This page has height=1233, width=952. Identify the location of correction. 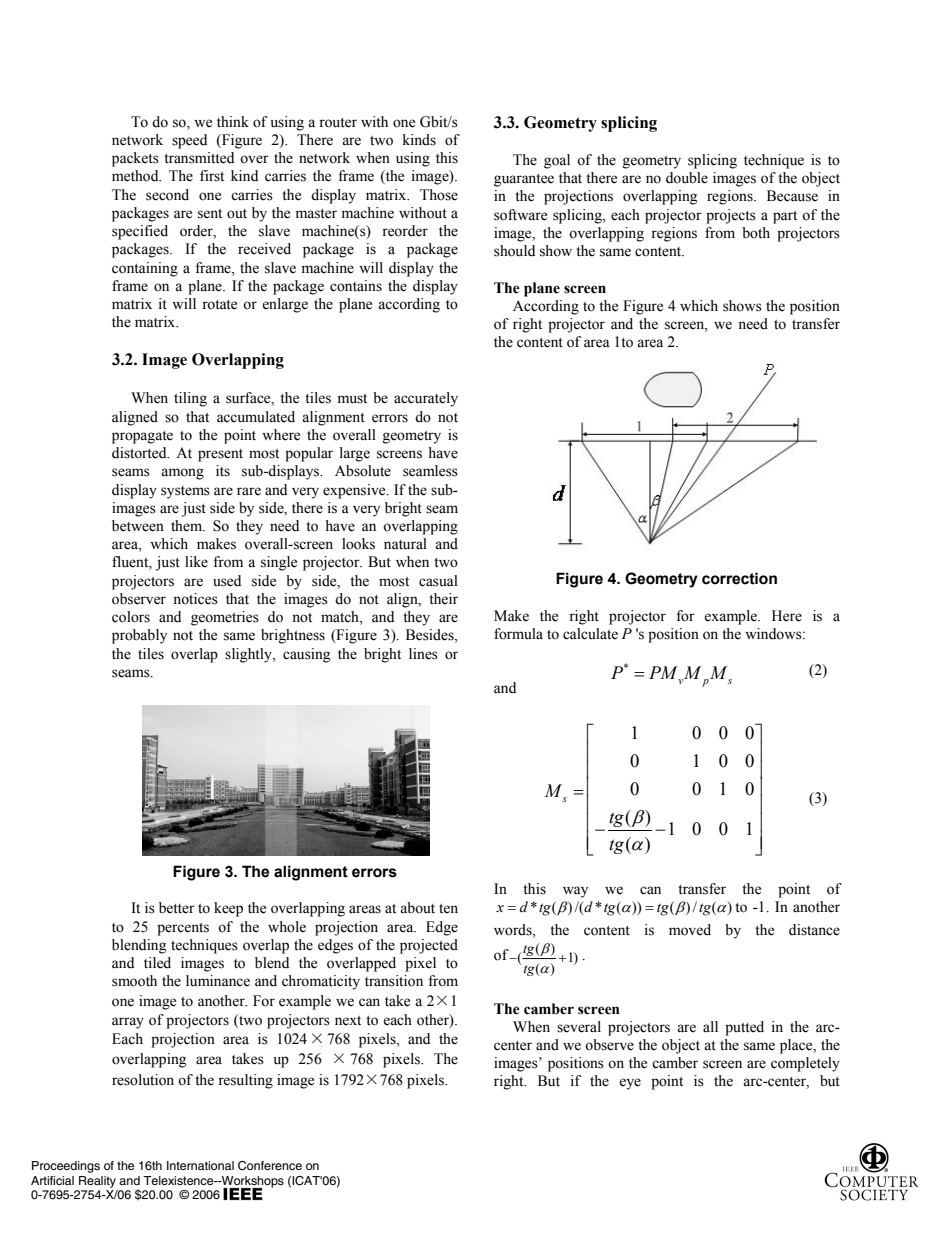
(739, 578).
